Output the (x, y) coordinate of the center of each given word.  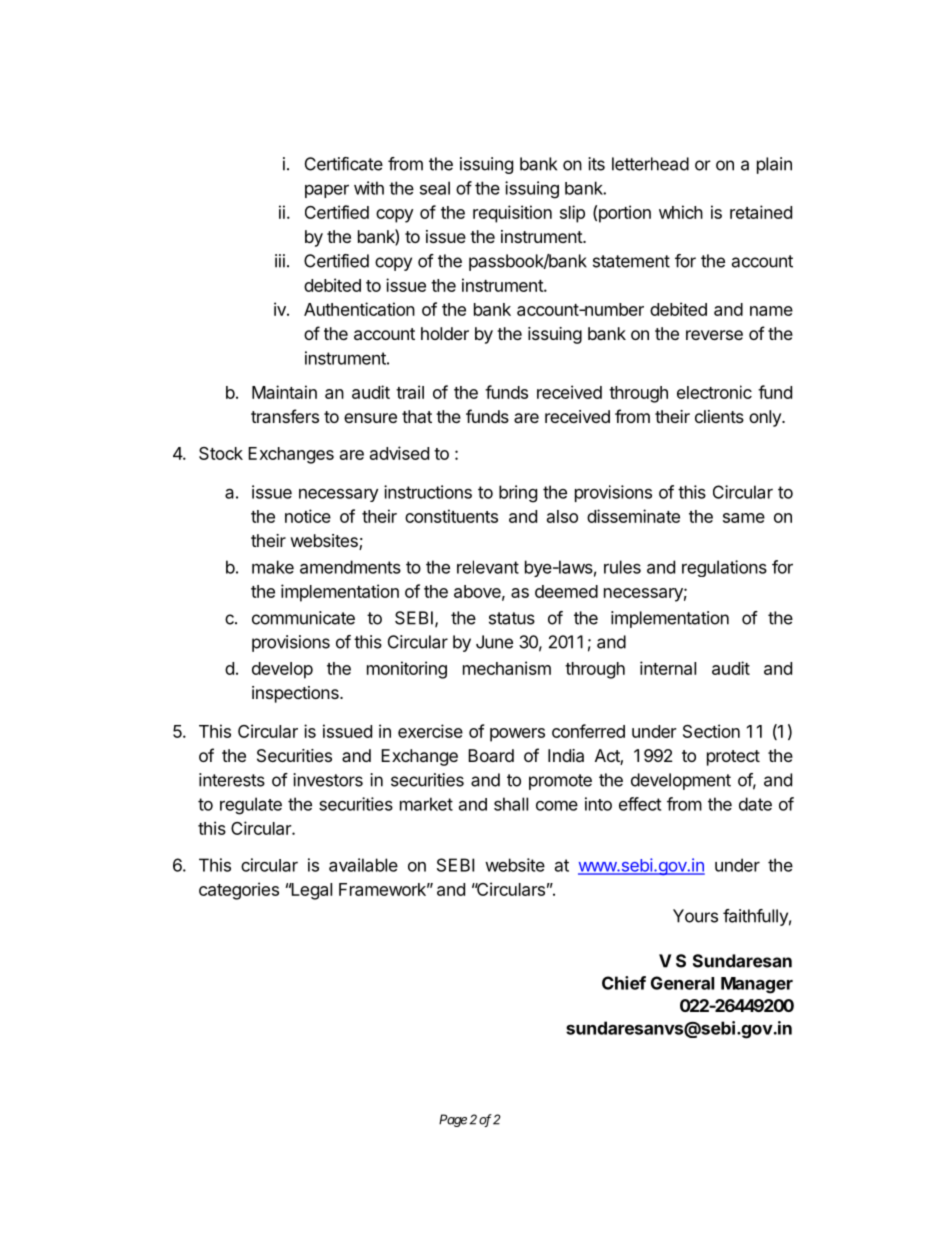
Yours (695, 916)
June (494, 642)
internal (668, 668)
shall (511, 804)
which (681, 212)
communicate (303, 618)
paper (327, 191)
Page (453, 1120)
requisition (512, 214)
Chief (624, 983)
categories (239, 891)
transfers (285, 416)
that (417, 416)
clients (719, 416)
